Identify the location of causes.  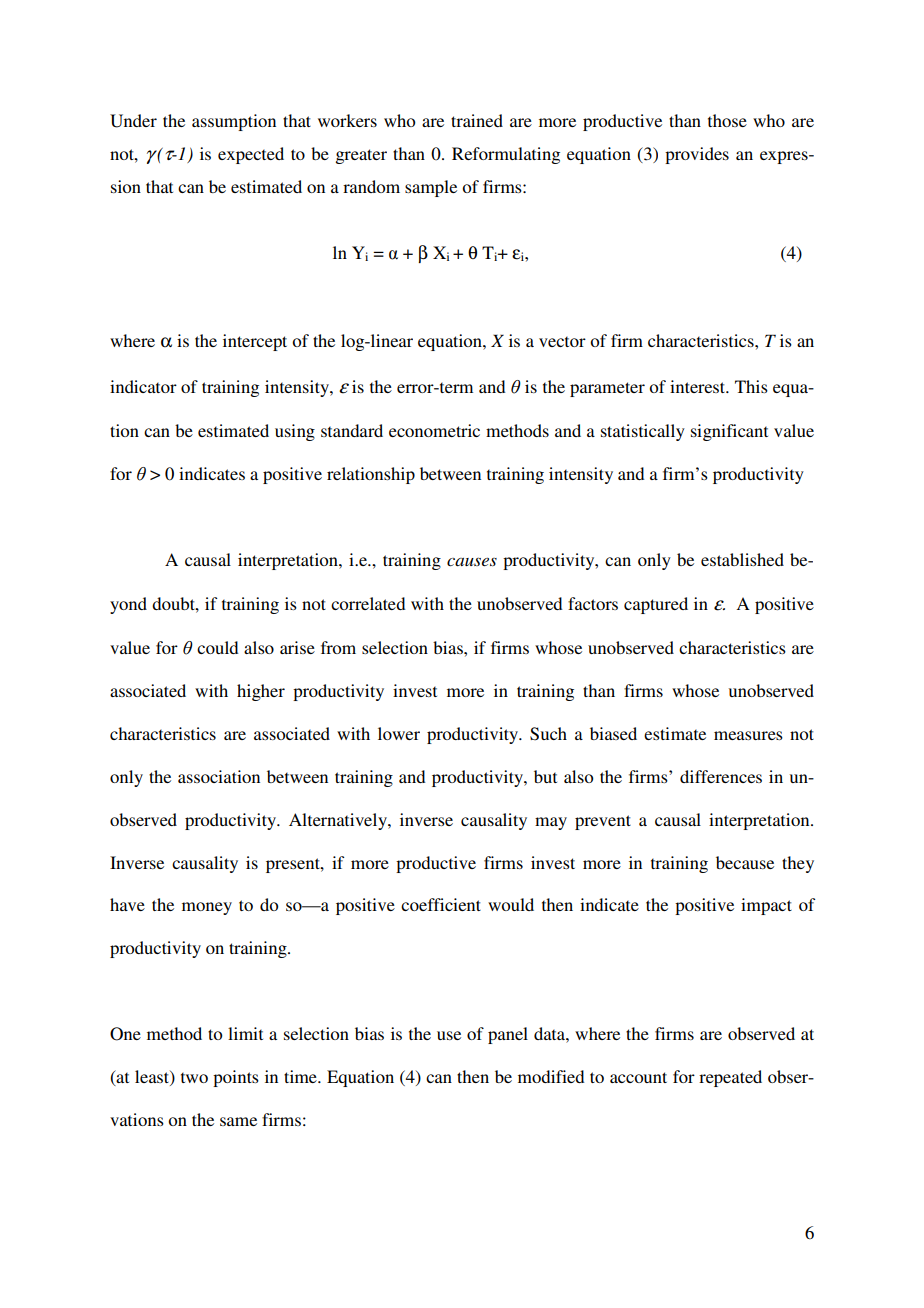
(472, 561).
